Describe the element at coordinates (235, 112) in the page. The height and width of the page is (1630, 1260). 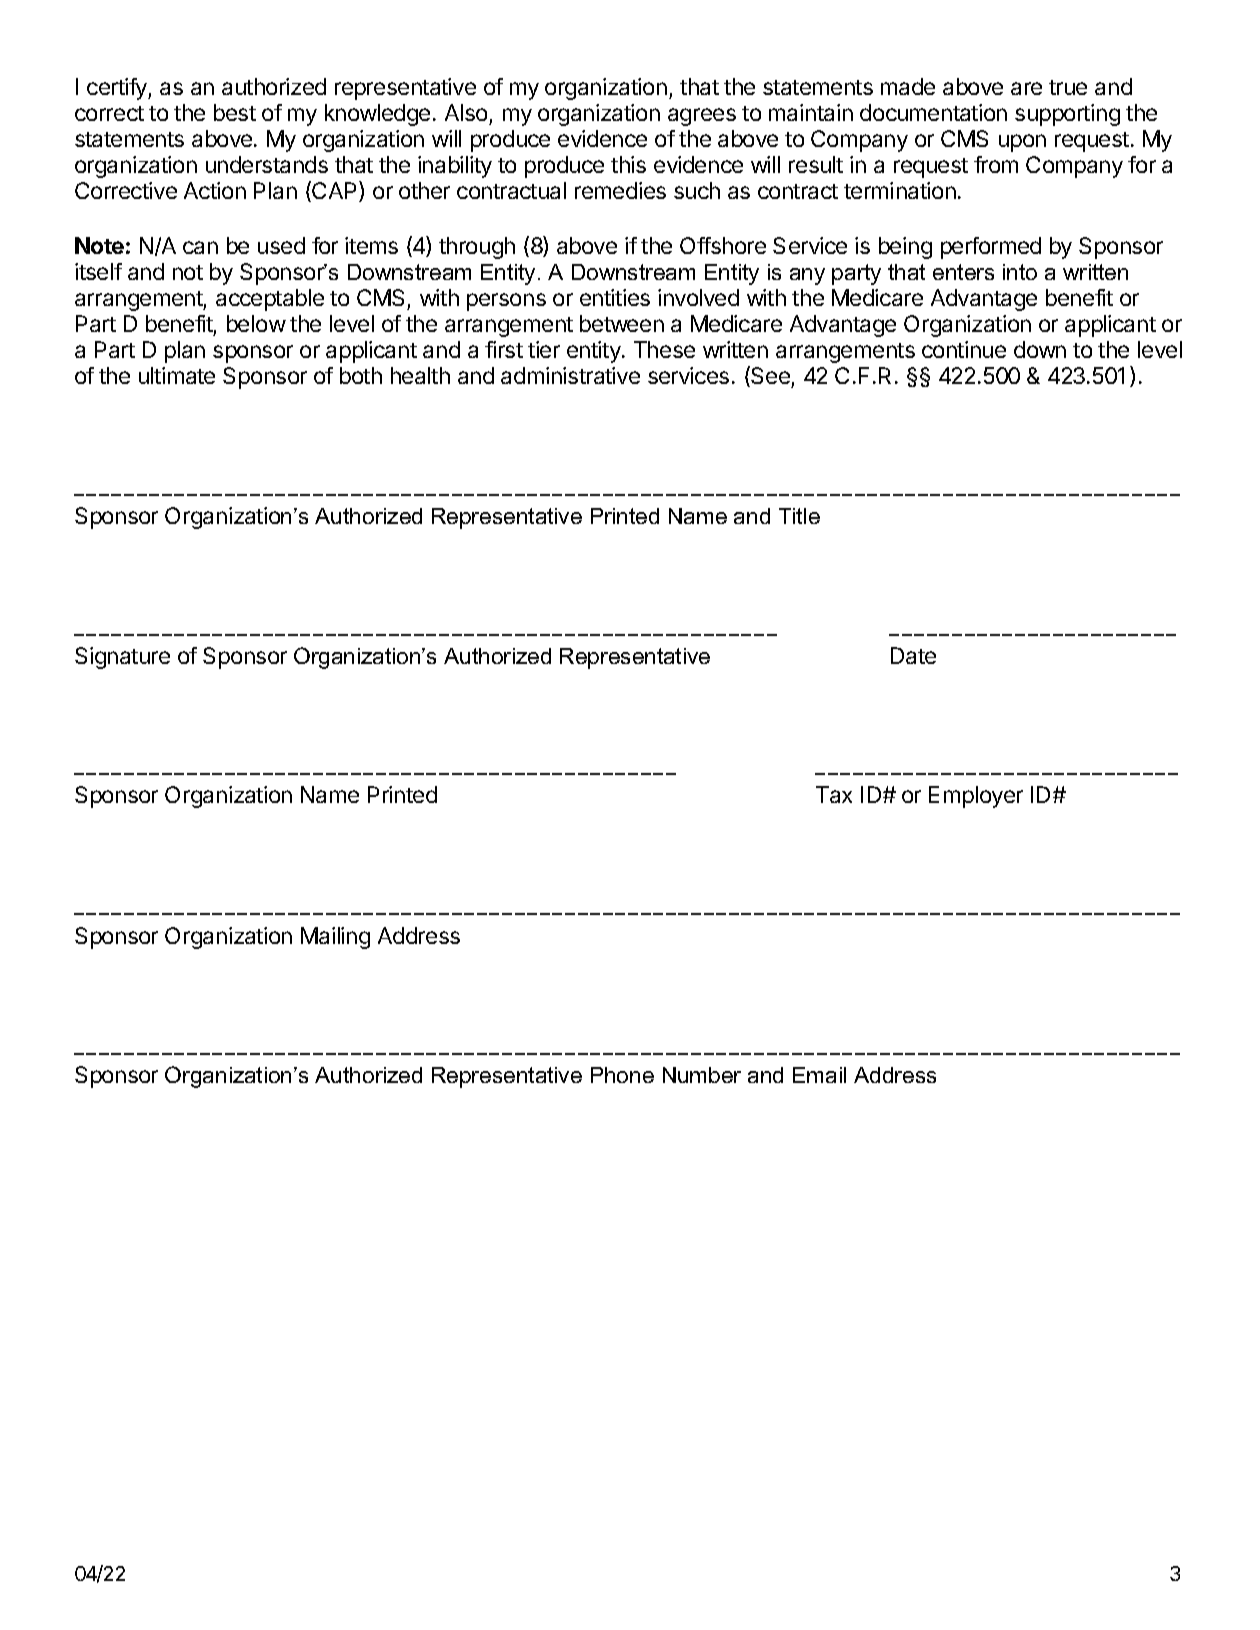
I see `best` at that location.
